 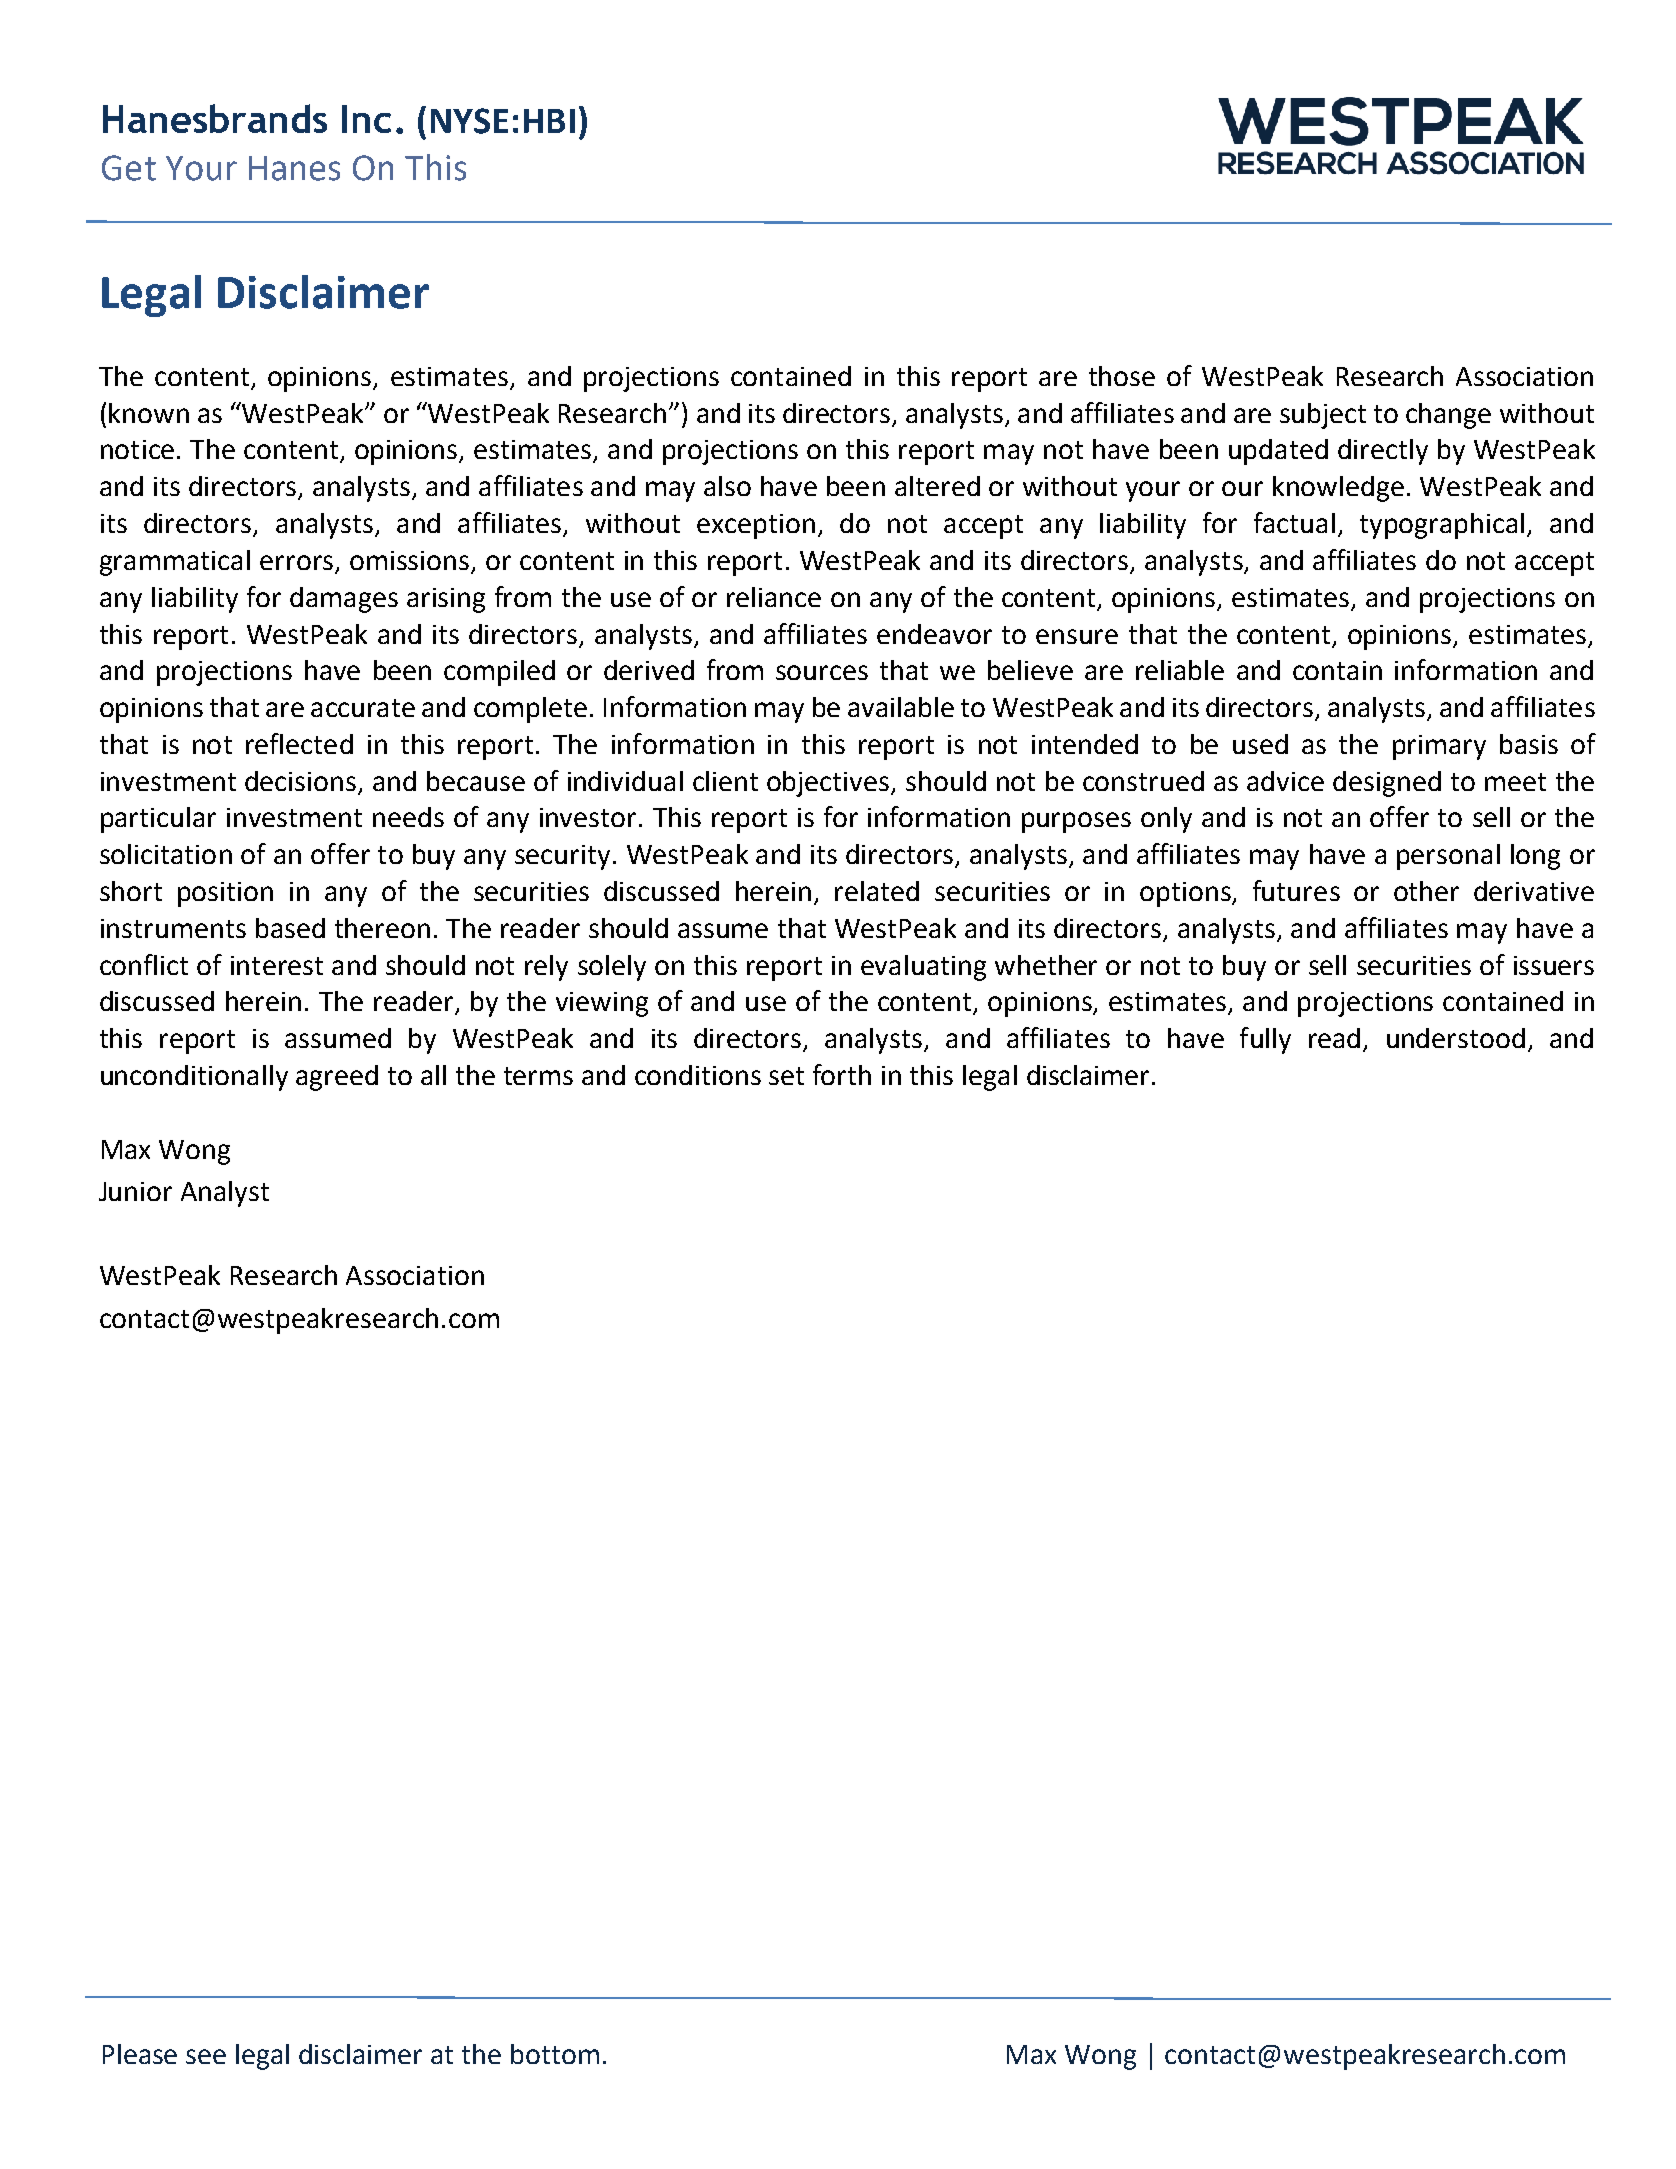 I want to click on forth, so click(x=842, y=1074).
